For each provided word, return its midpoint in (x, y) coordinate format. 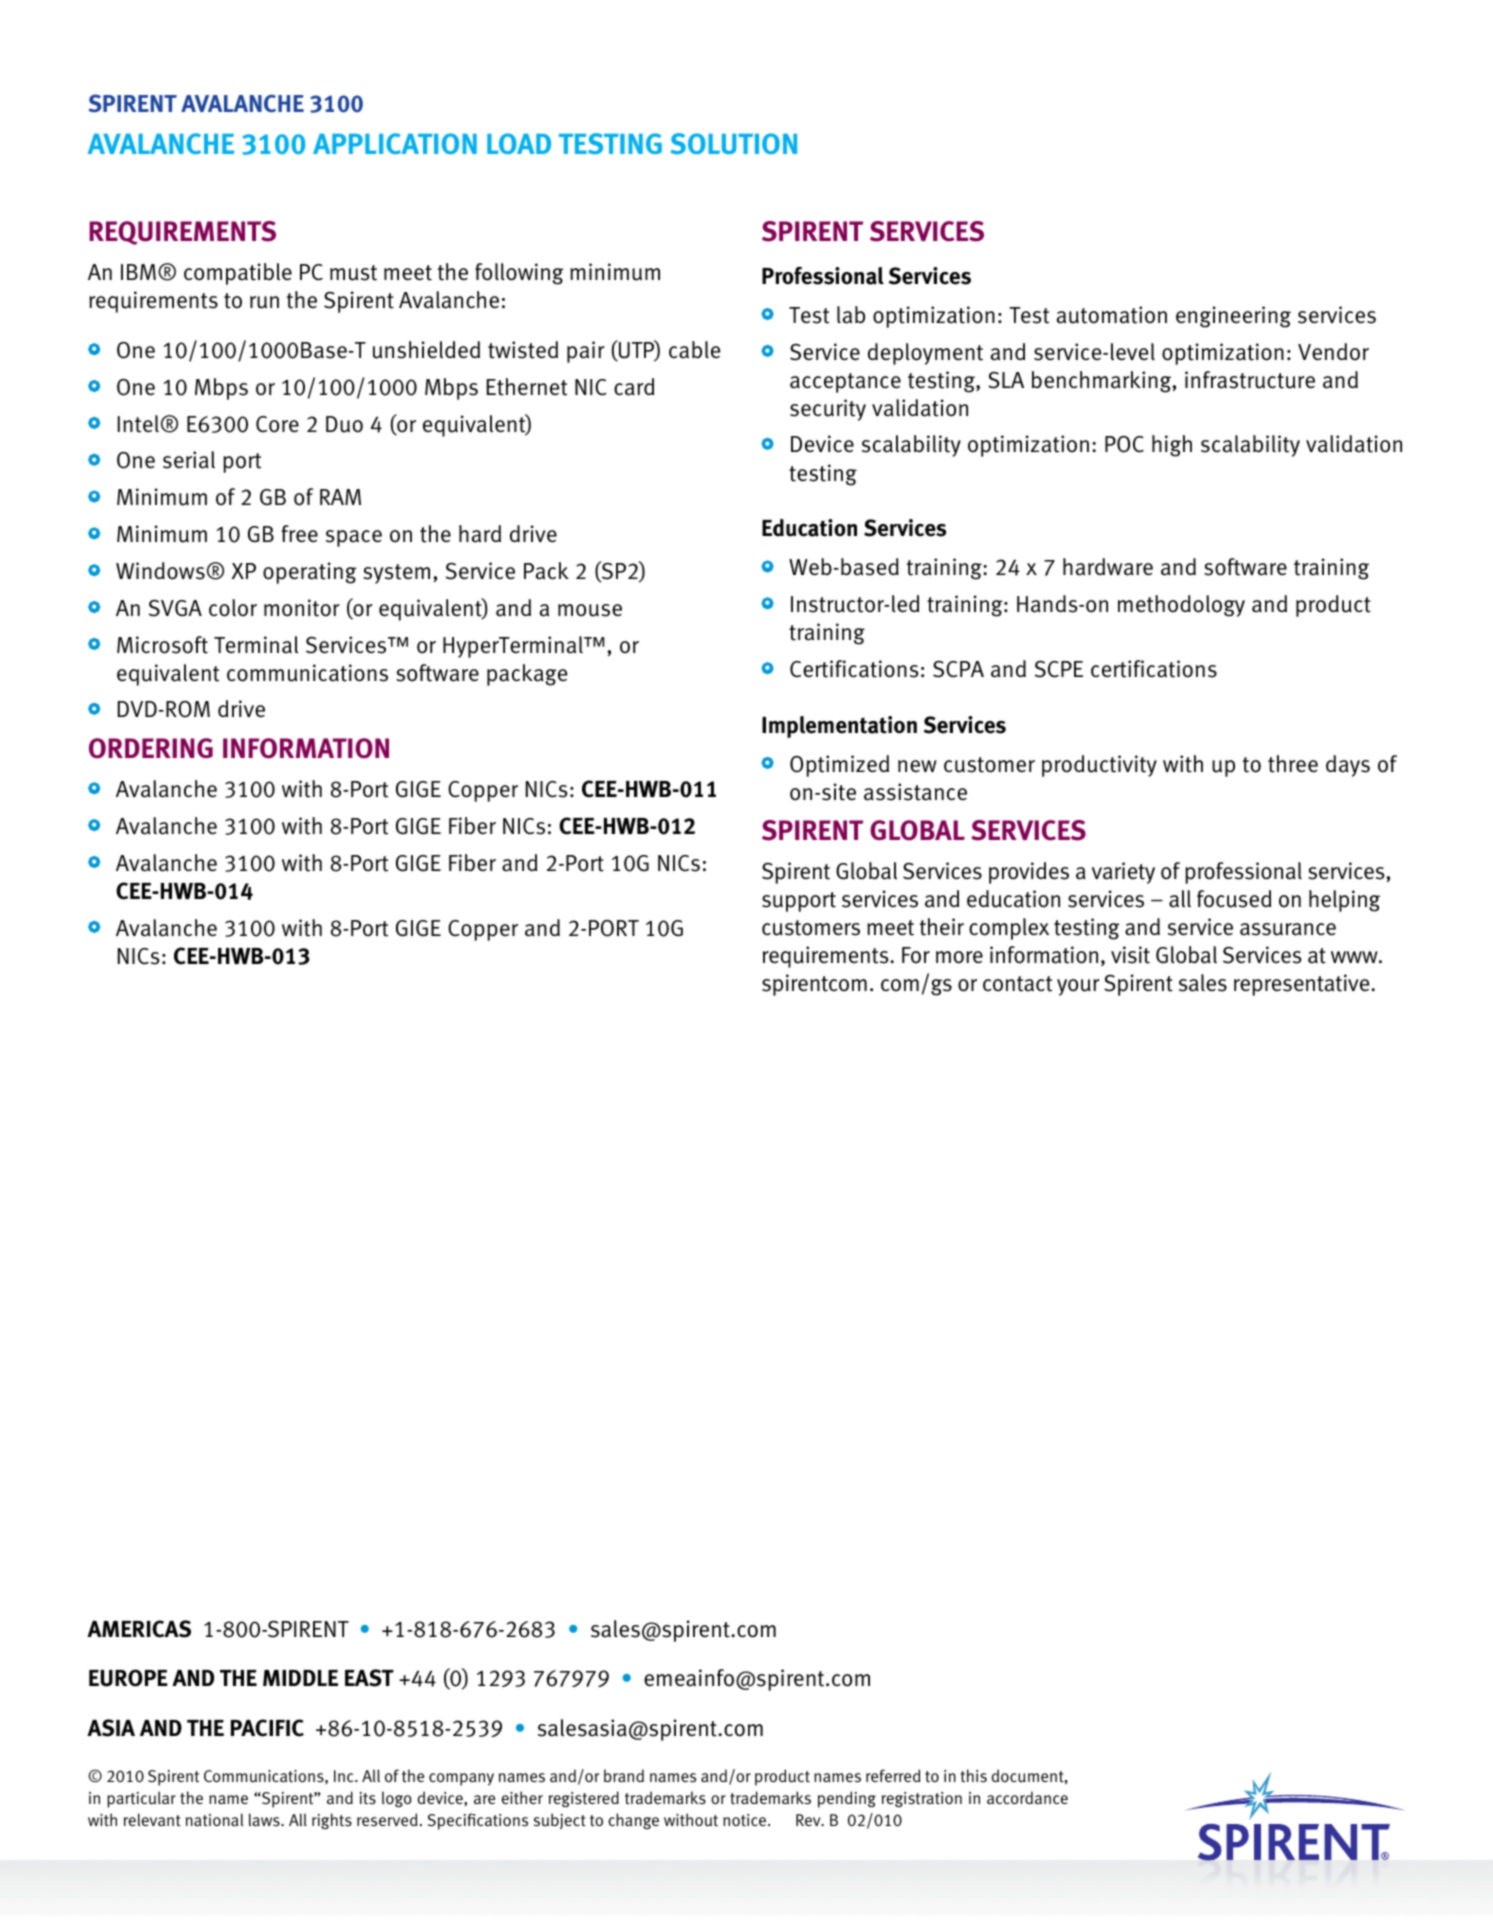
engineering (1233, 317)
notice (744, 1820)
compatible (238, 274)
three (1293, 764)
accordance (1027, 1797)
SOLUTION (734, 143)
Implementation (839, 727)
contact (1017, 984)
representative (1303, 985)
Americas (139, 1629)
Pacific (267, 1728)
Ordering (151, 748)
